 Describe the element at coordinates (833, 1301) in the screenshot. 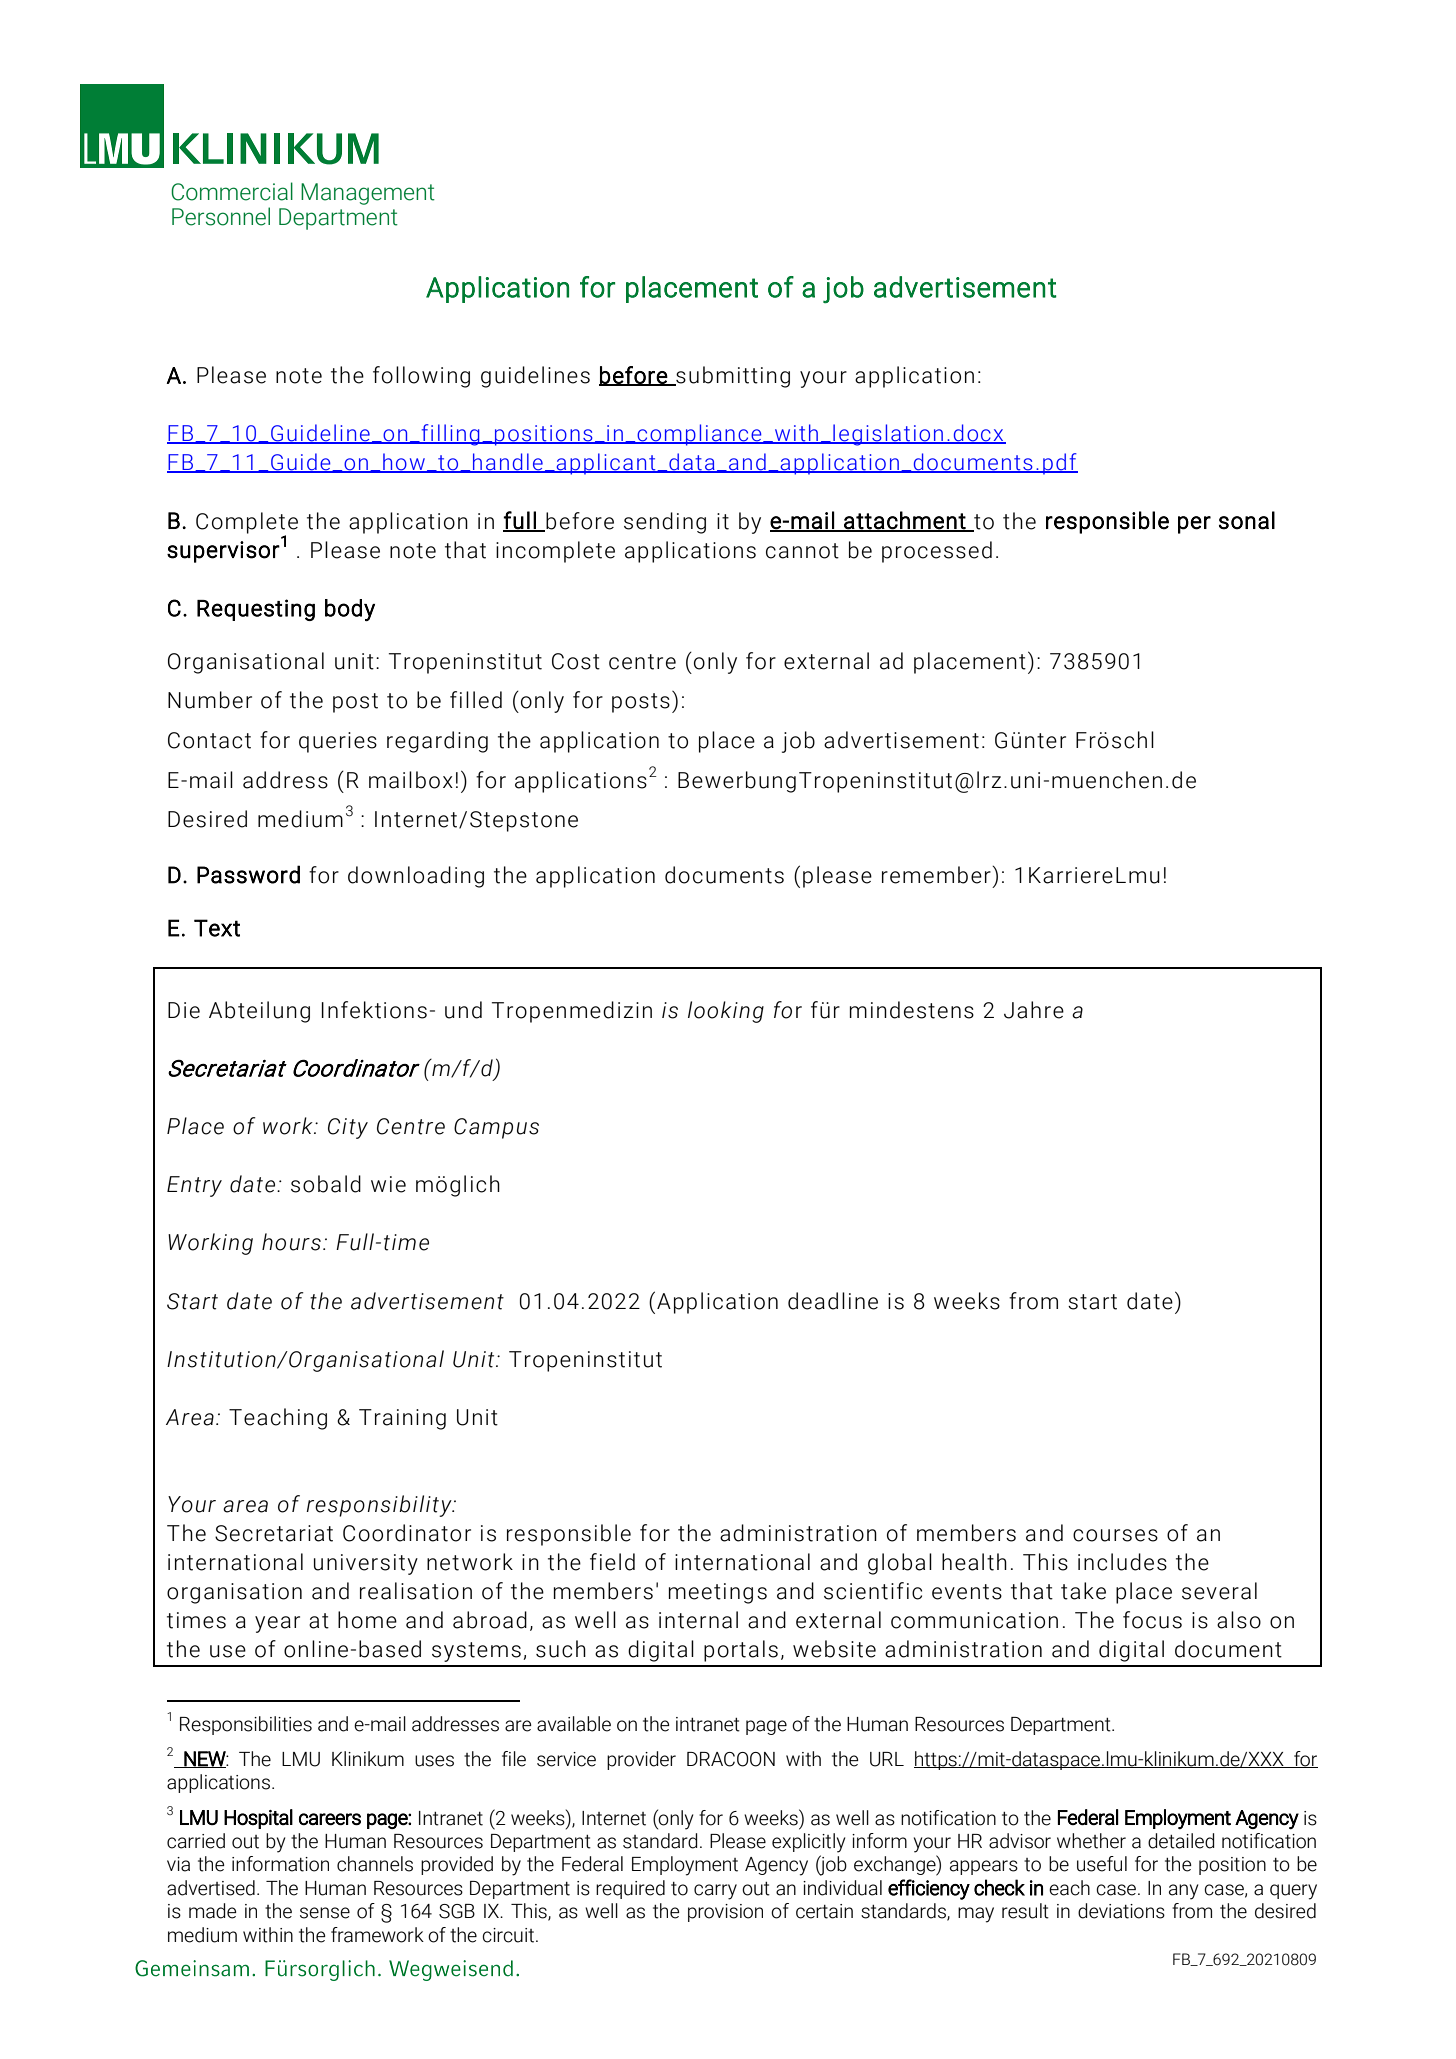

I see `deadline` at that location.
